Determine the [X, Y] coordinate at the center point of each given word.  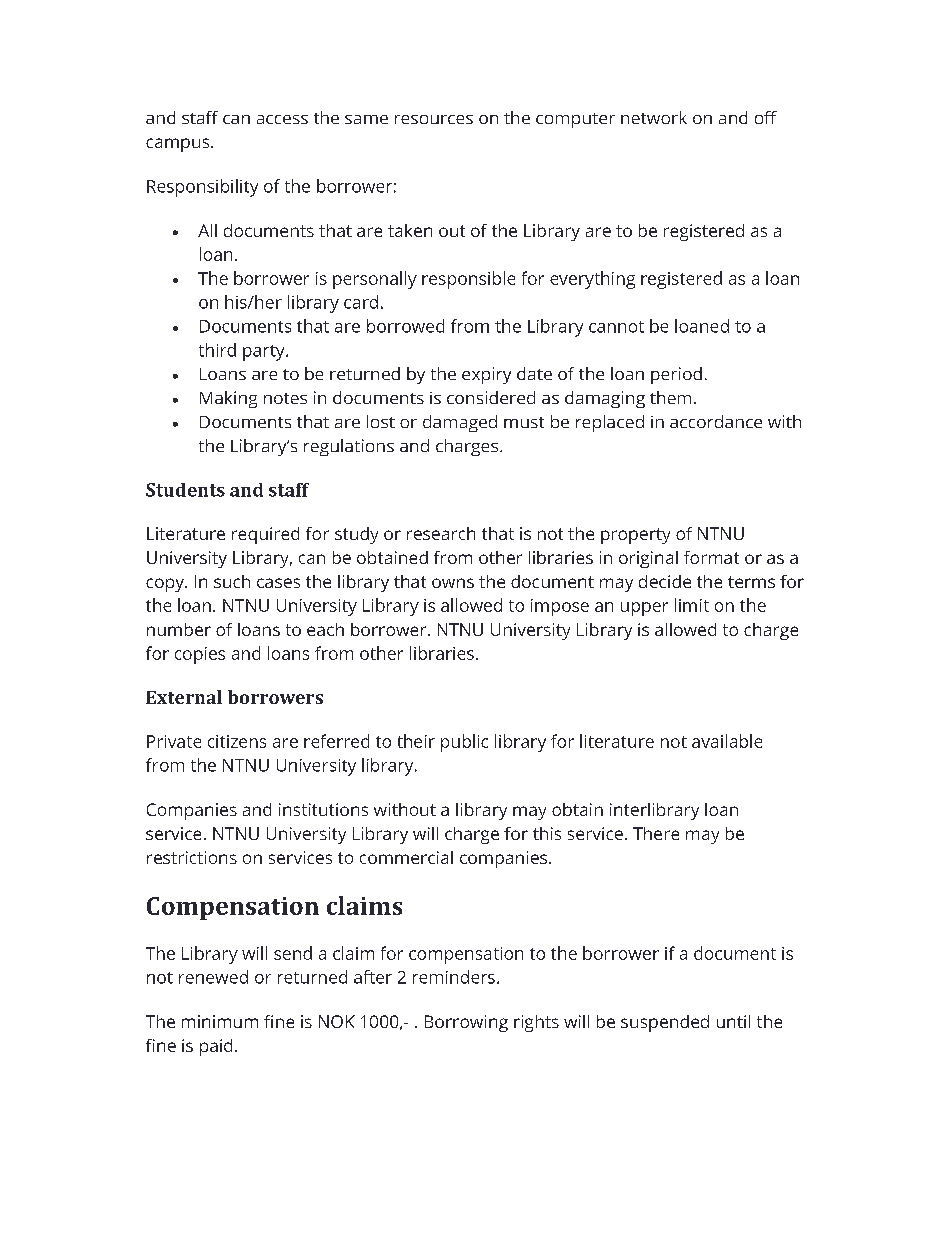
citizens [237, 741]
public [464, 743]
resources [434, 119]
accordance [716, 421]
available [727, 741]
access [282, 119]
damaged [460, 423]
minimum [220, 1021]
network [654, 117]
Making [228, 399]
